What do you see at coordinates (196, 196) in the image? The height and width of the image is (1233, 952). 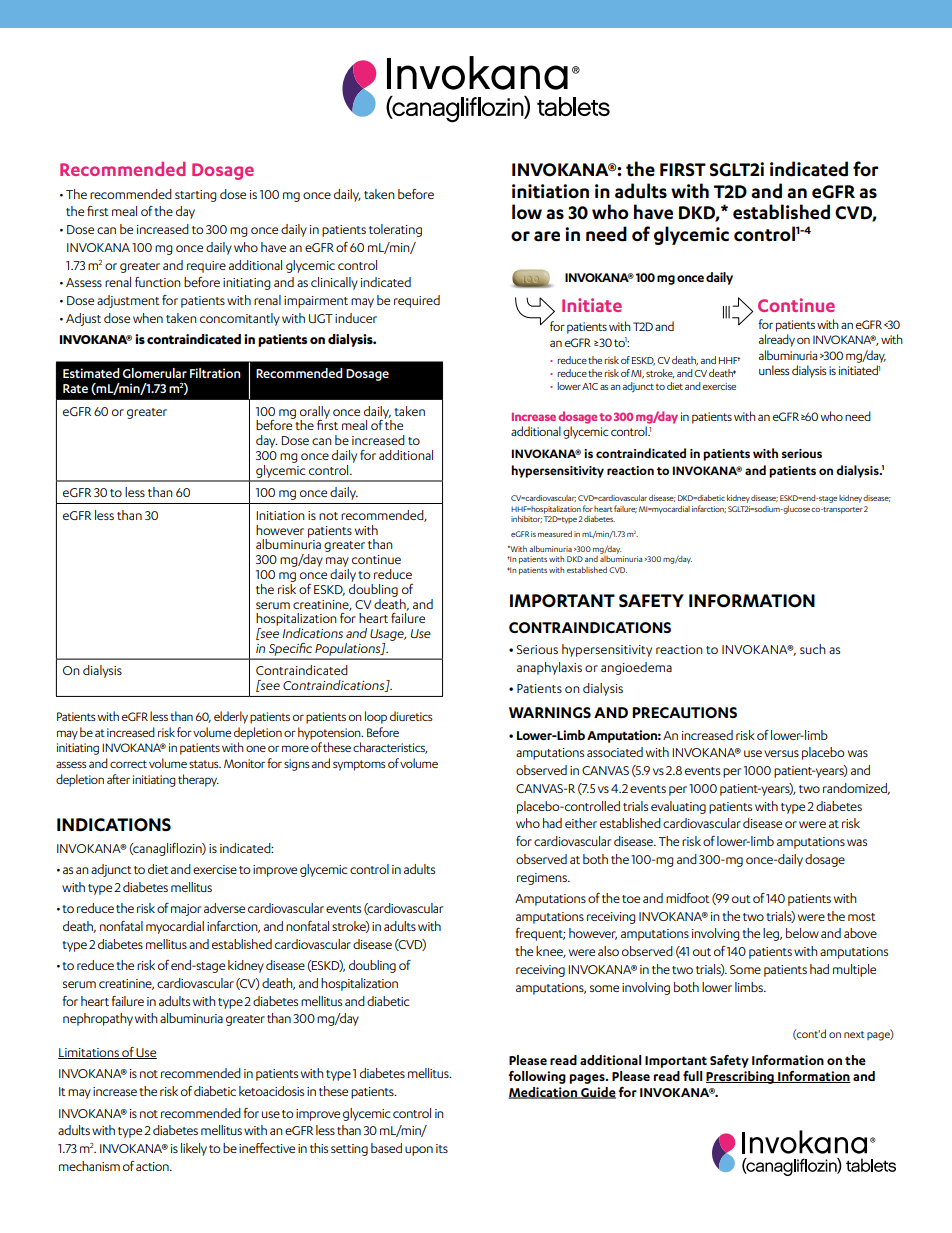 I see `starting` at bounding box center [196, 196].
